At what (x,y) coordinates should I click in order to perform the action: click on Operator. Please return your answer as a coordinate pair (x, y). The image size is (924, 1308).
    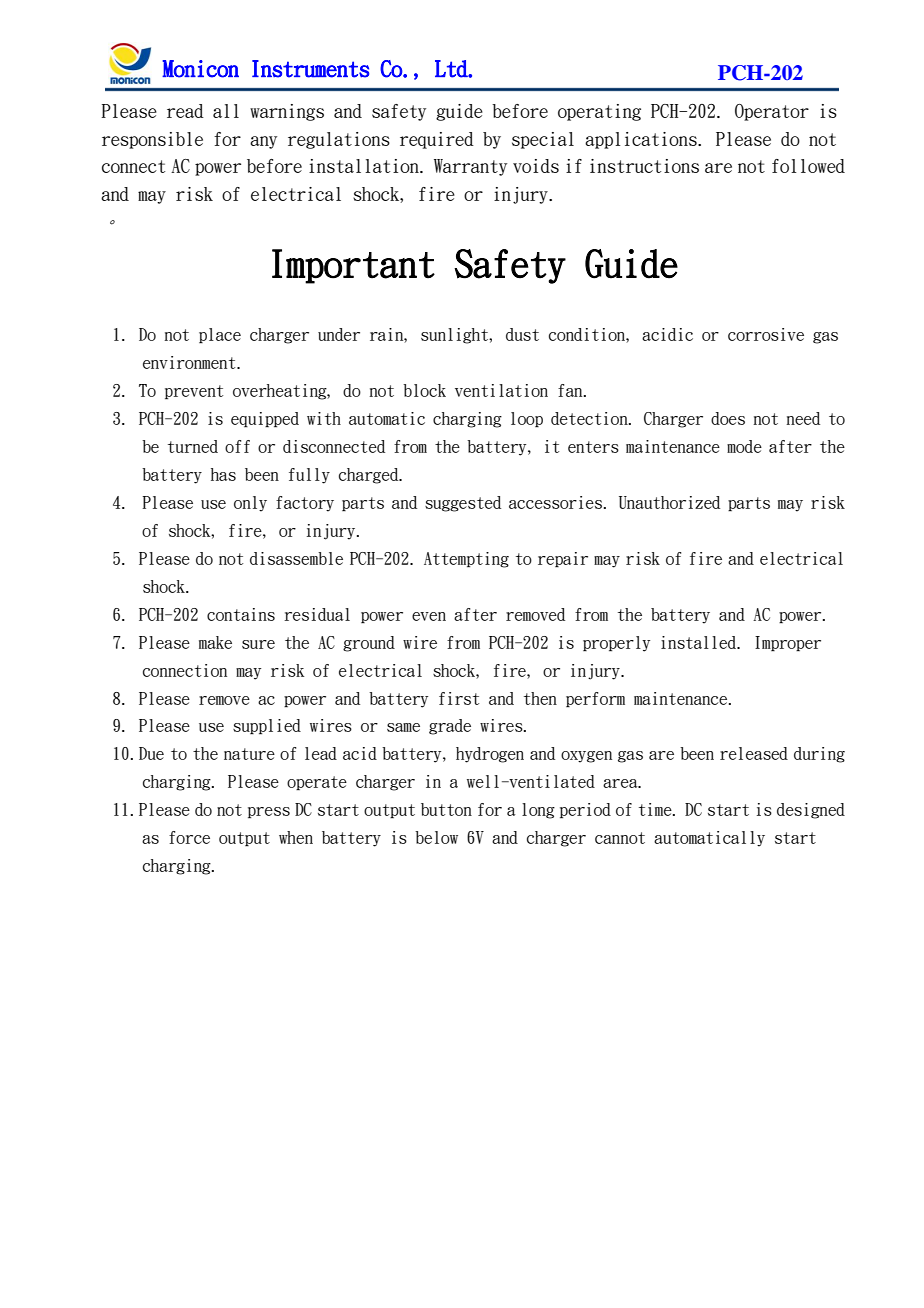
    Looking at the image, I should click on (772, 112).
